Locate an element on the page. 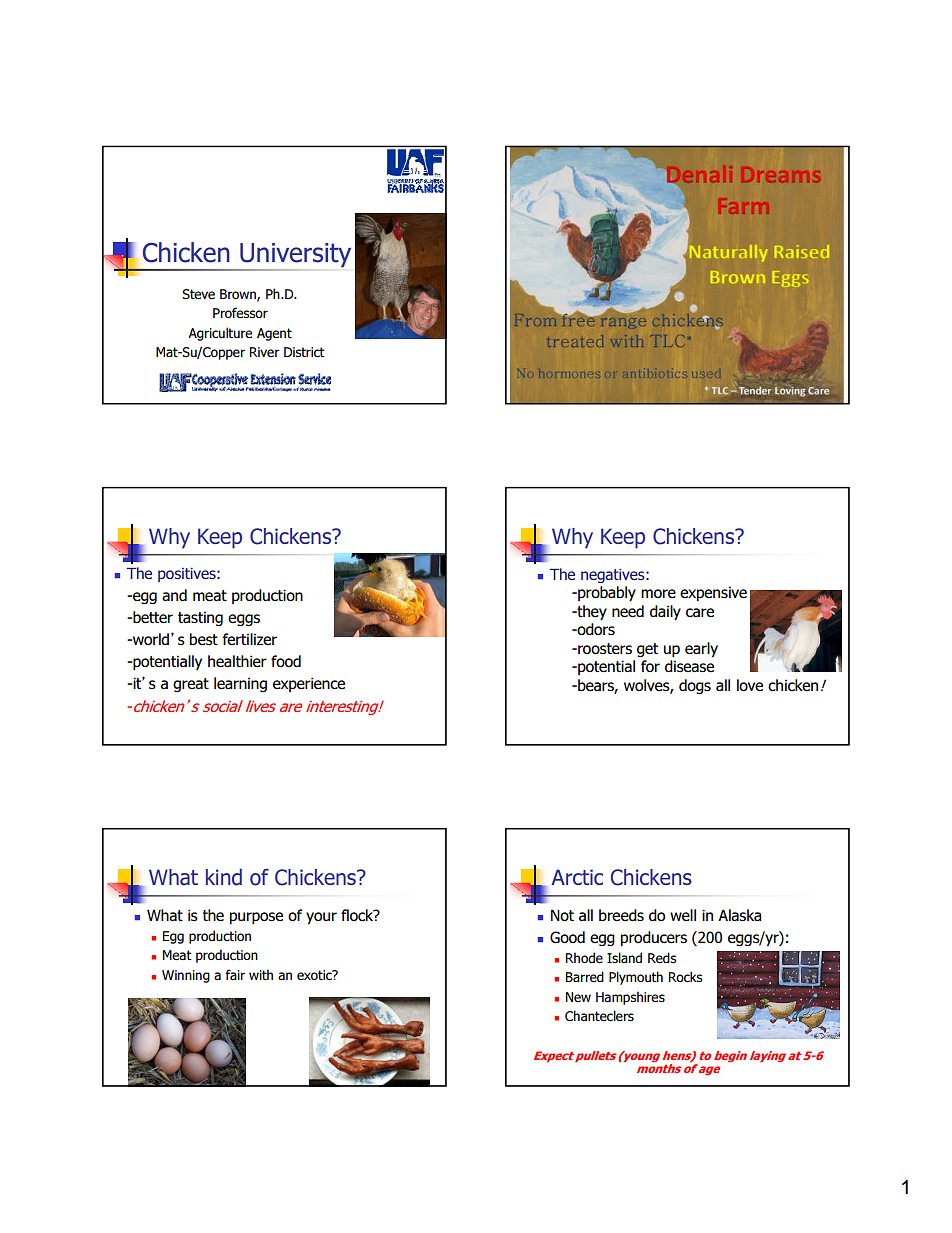 This document has width=952, height=1233. River is located at coordinates (265, 352).
